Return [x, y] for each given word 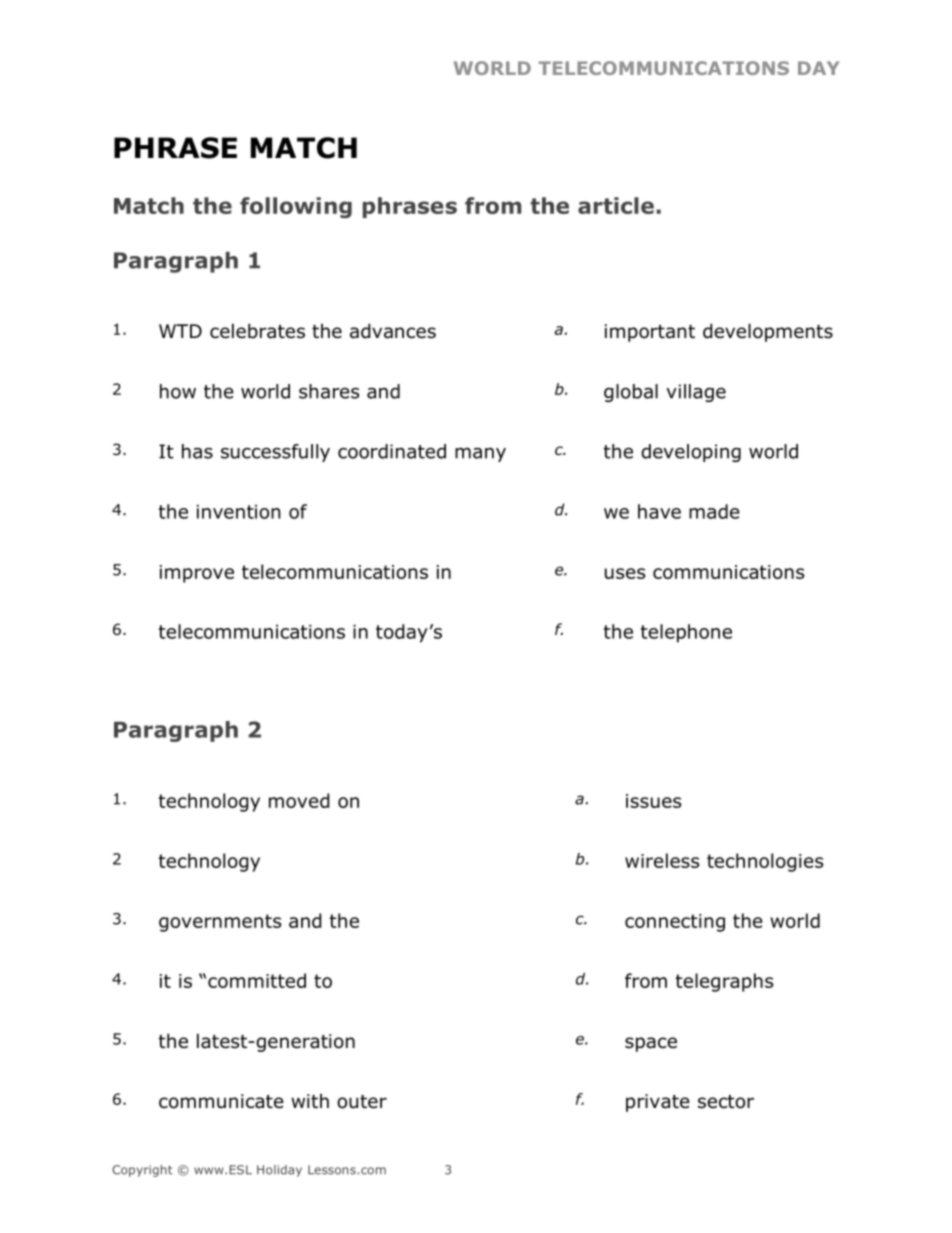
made [714, 511]
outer [362, 1102]
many [480, 454]
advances [393, 331]
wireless [662, 860]
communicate [221, 1101]
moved [299, 800]
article [616, 205]
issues [653, 801]
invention [239, 512]
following [296, 207]
